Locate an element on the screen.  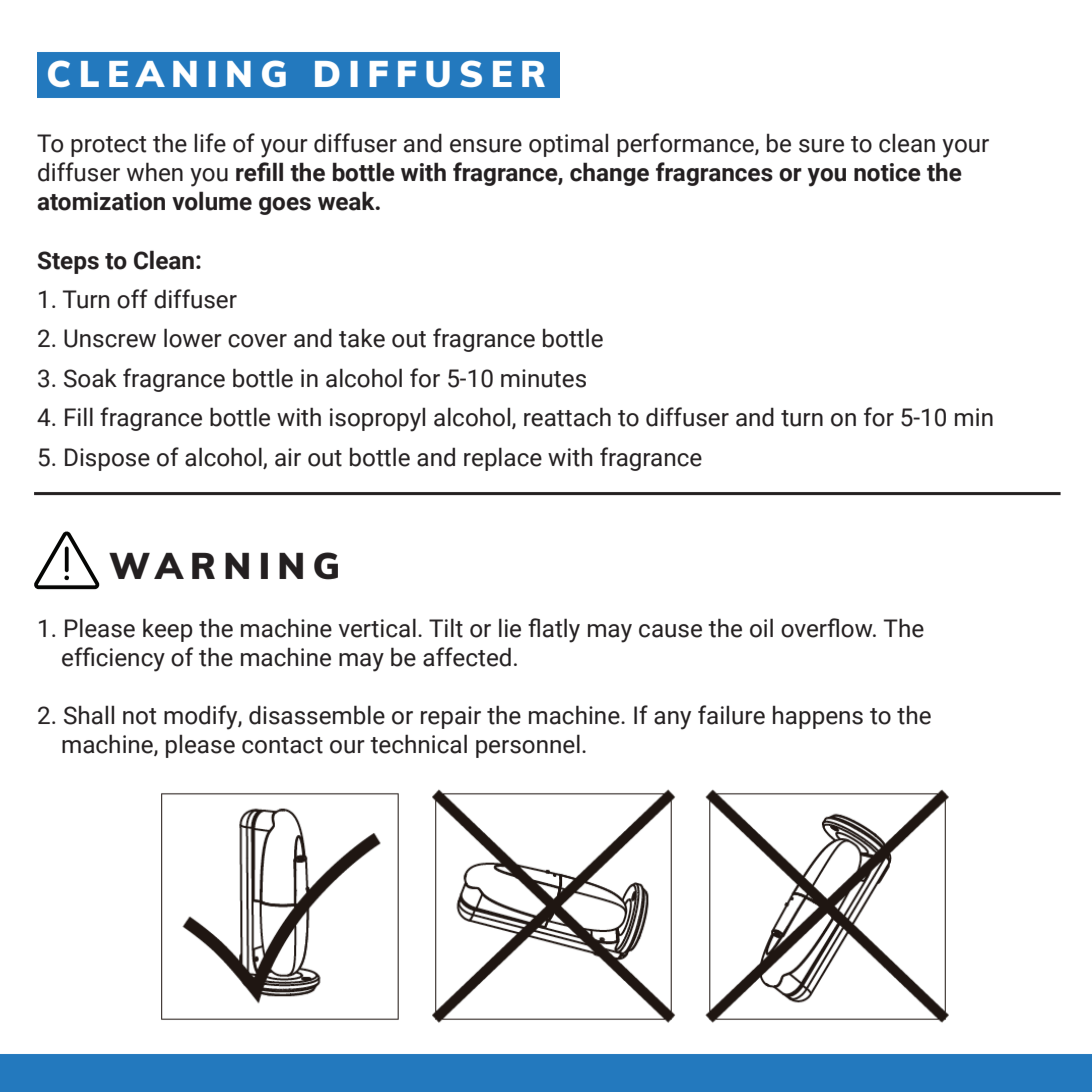
Dispose is located at coordinates (107, 459).
